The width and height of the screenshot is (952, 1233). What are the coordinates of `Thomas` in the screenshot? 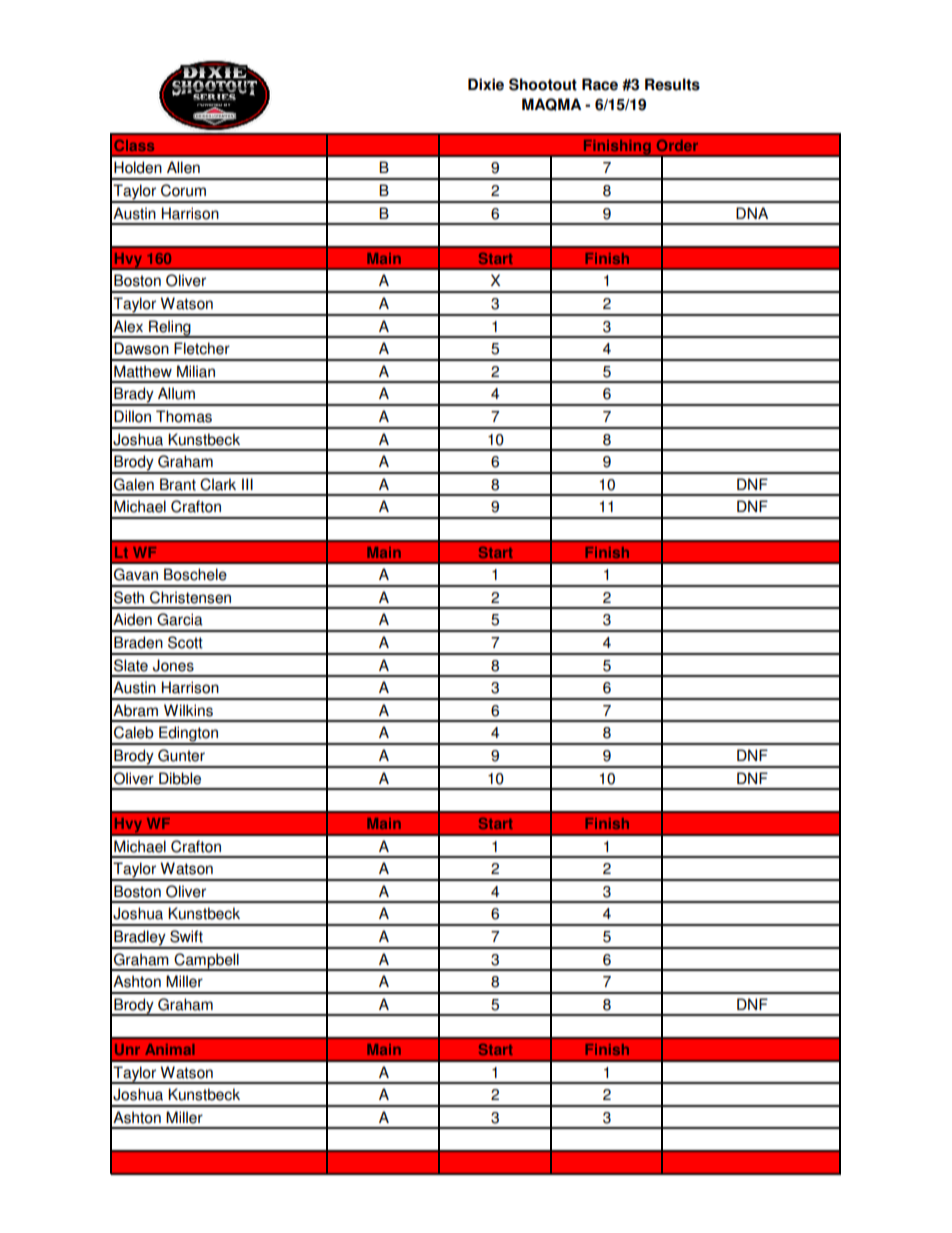 It's located at (184, 416).
